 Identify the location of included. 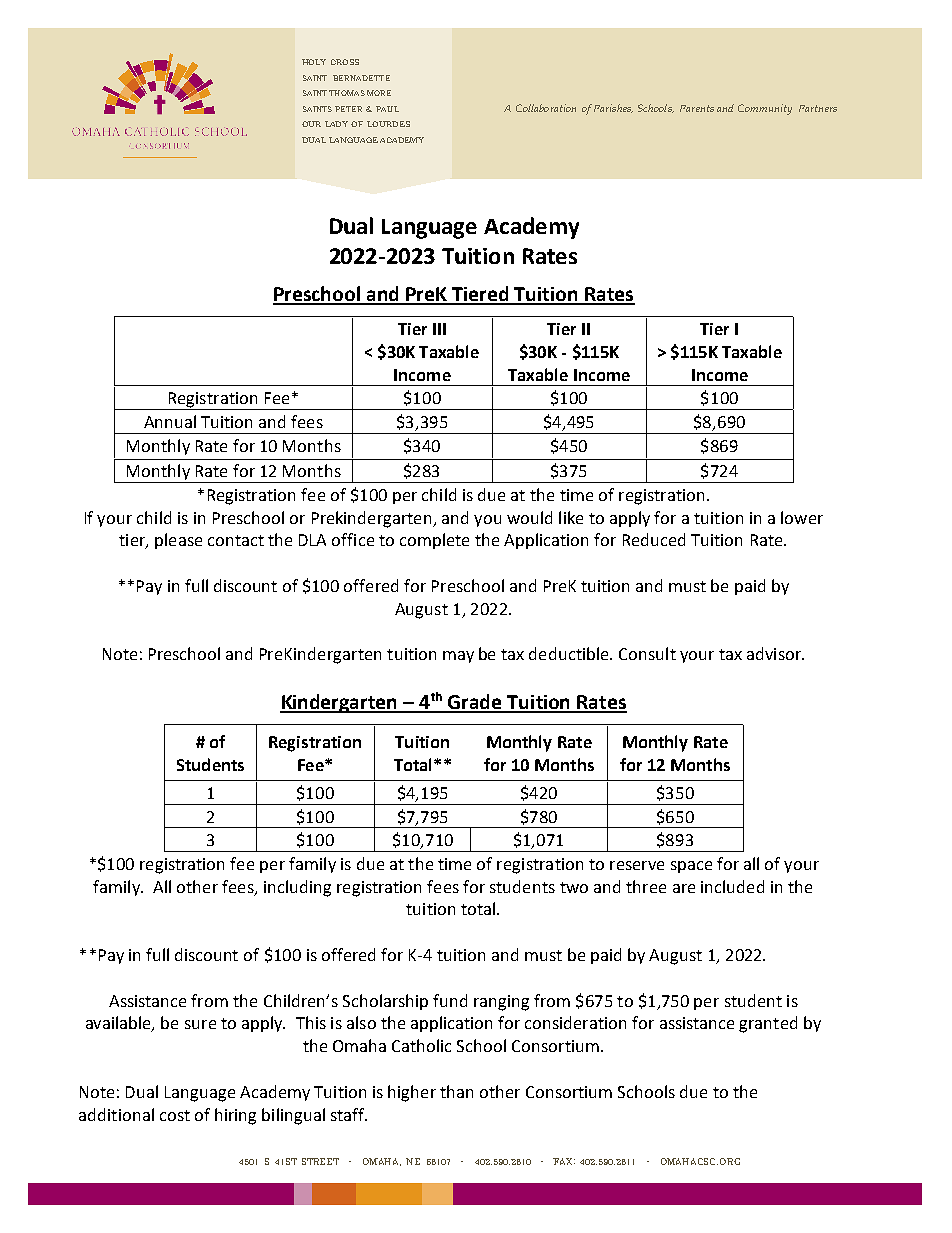
(732, 886).
